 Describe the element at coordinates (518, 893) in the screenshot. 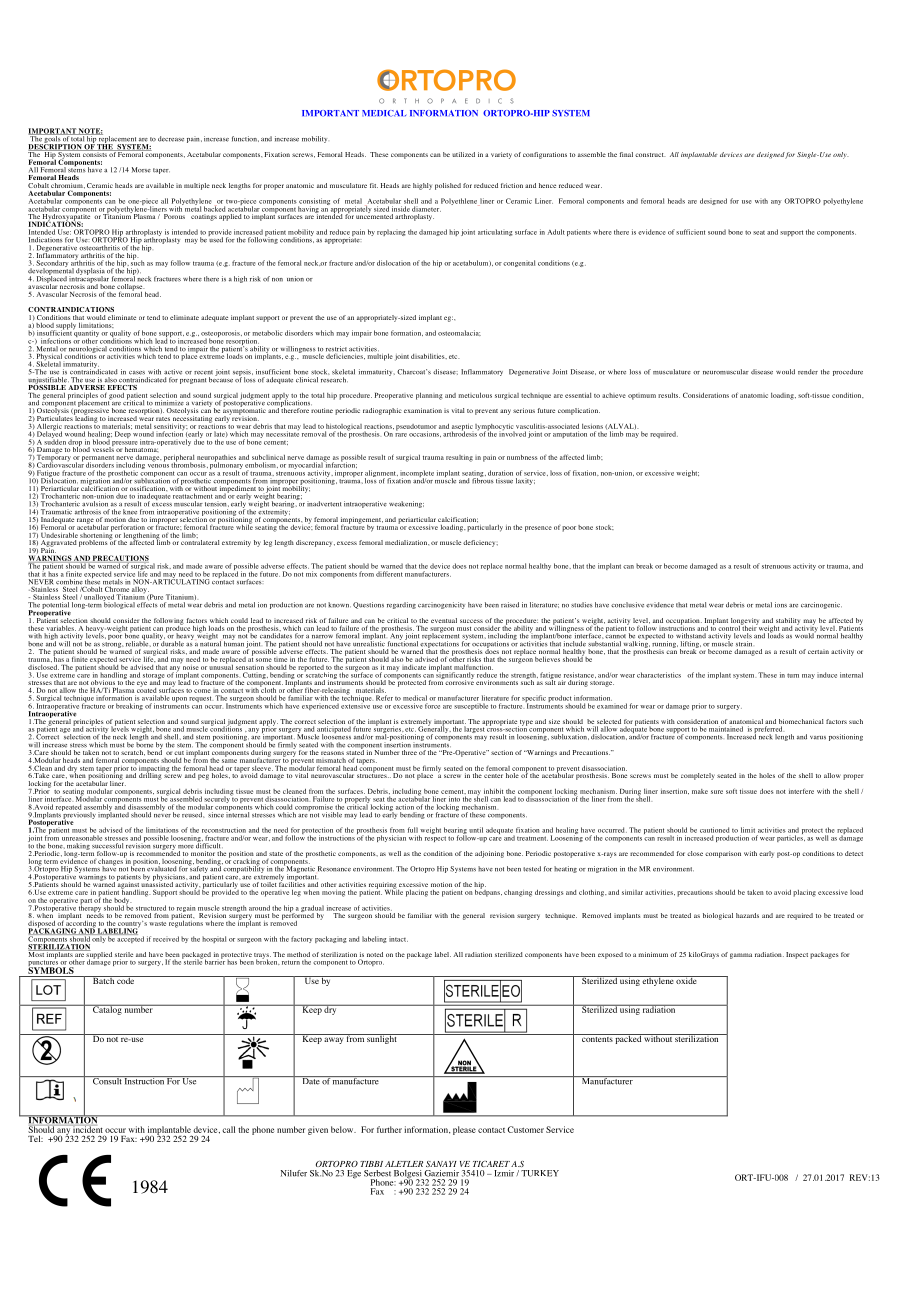

I see `changing` at that location.
